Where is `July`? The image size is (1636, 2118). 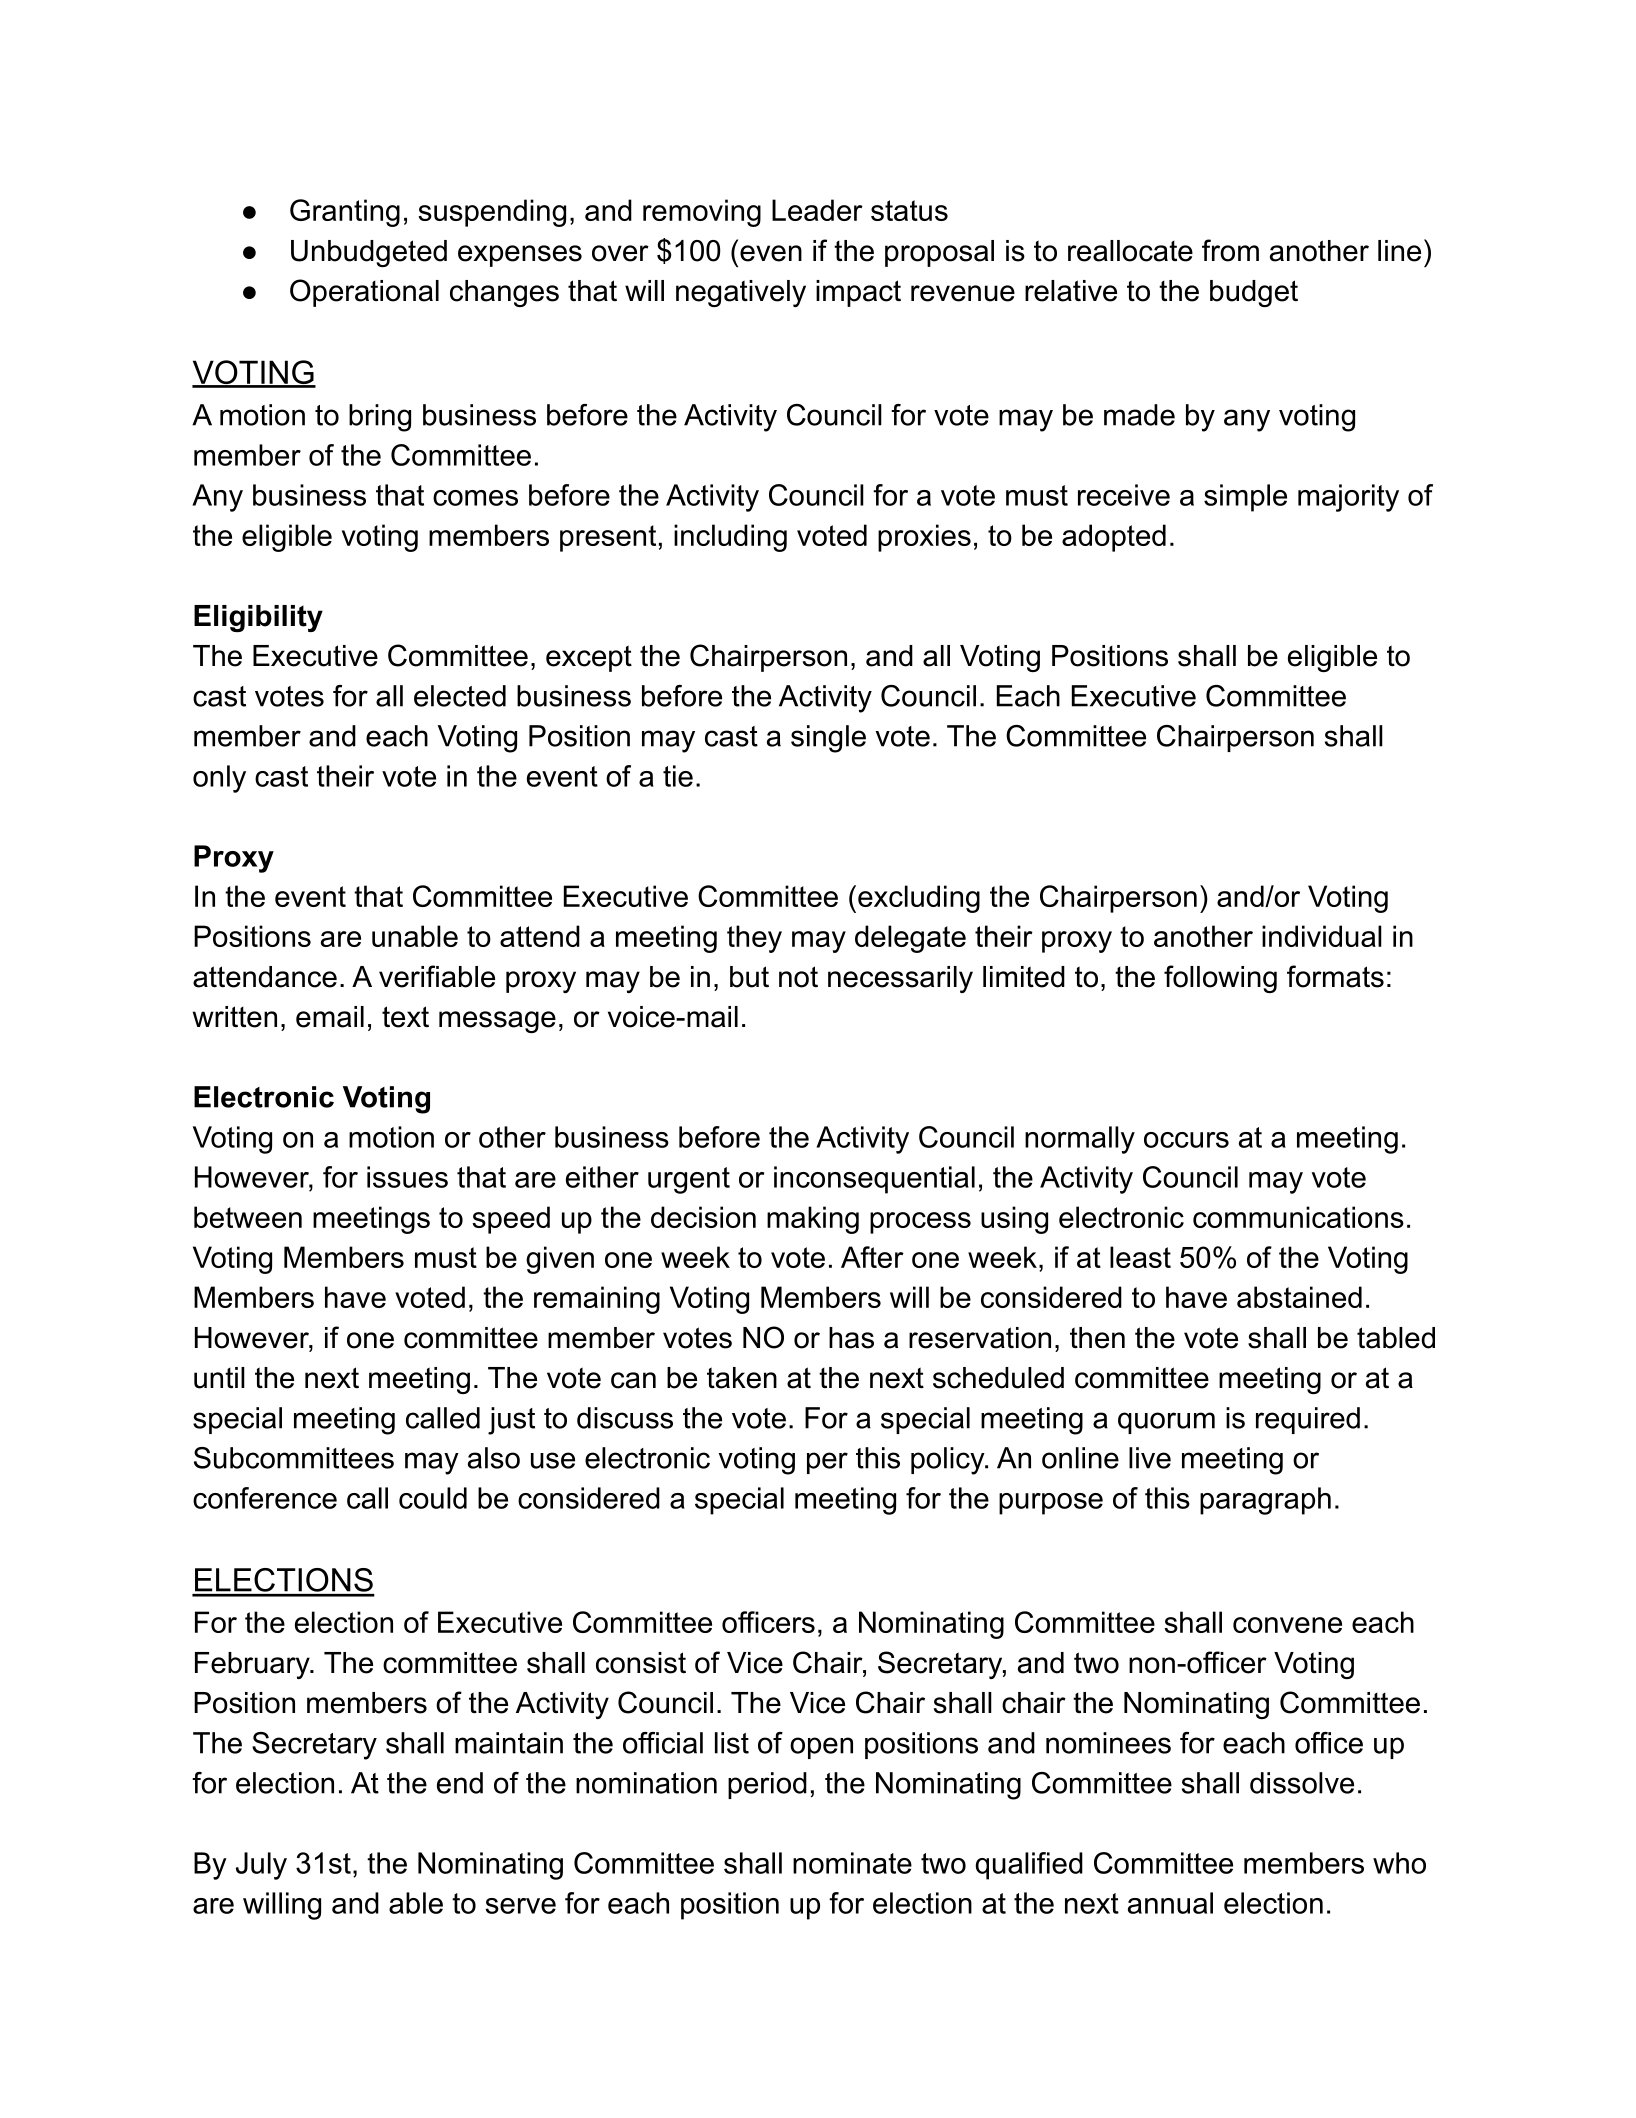 July is located at coordinates (261, 1866).
